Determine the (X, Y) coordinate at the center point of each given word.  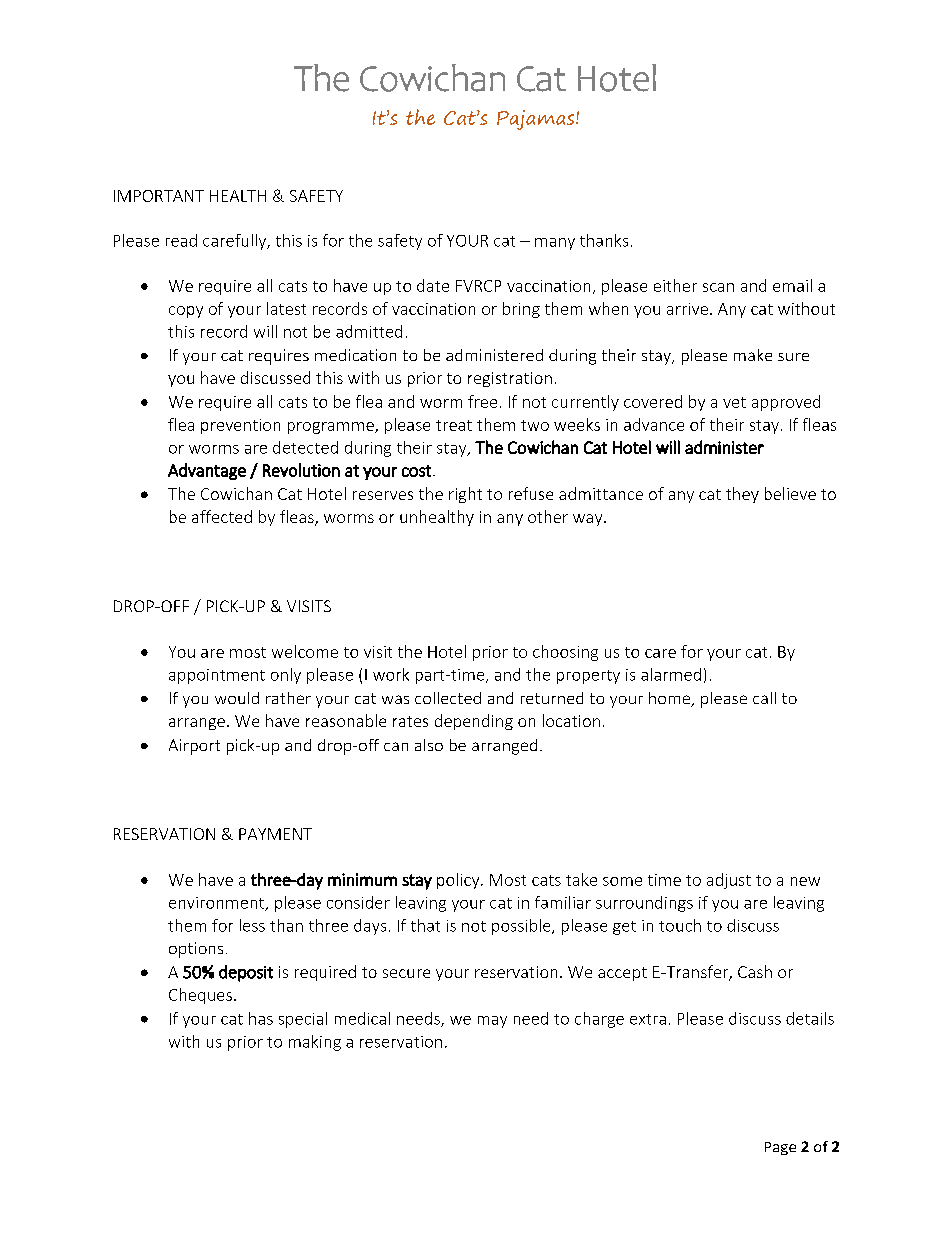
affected (222, 516)
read (181, 240)
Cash (755, 971)
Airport (194, 747)
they (742, 495)
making (315, 1043)
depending (474, 722)
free (482, 401)
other (548, 516)
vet (734, 402)
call (764, 698)
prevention (240, 426)
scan (718, 287)
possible (522, 927)
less (252, 925)
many (555, 244)
